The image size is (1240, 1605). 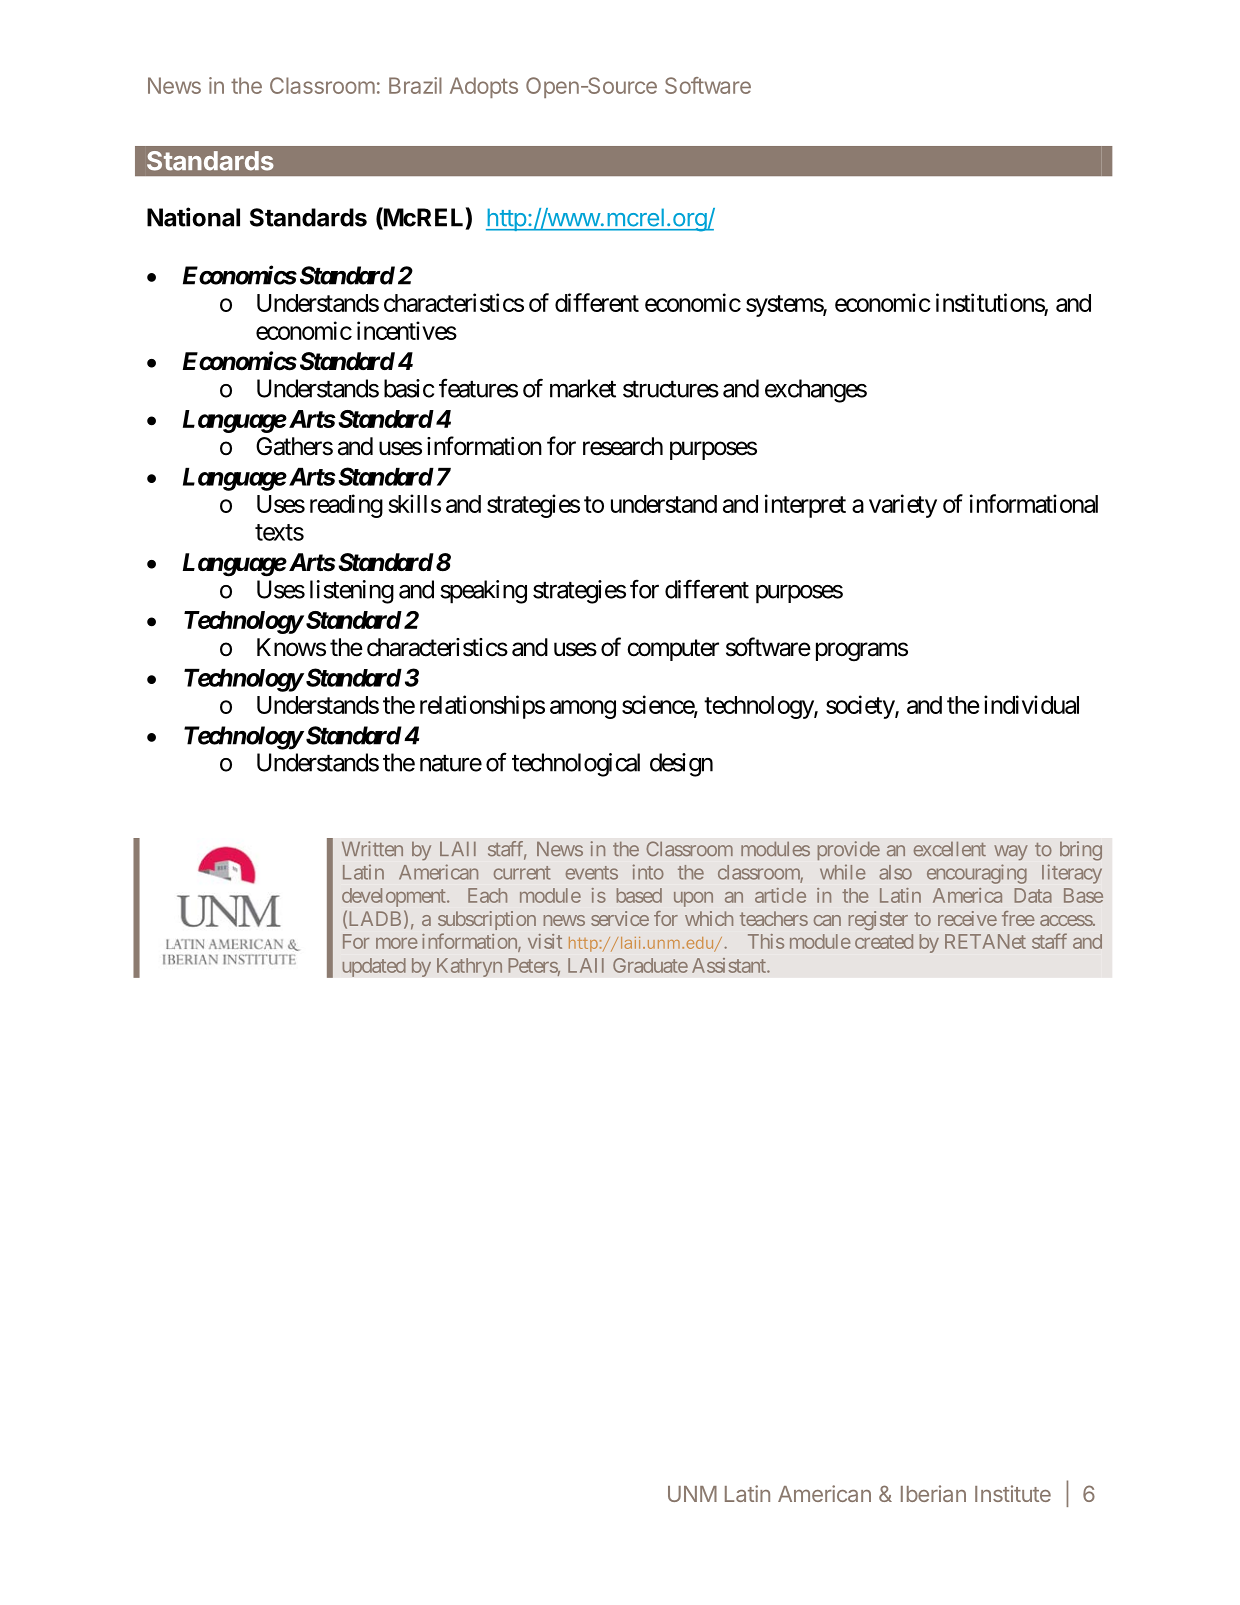 I want to click on Institute, so click(x=1013, y=1493).
